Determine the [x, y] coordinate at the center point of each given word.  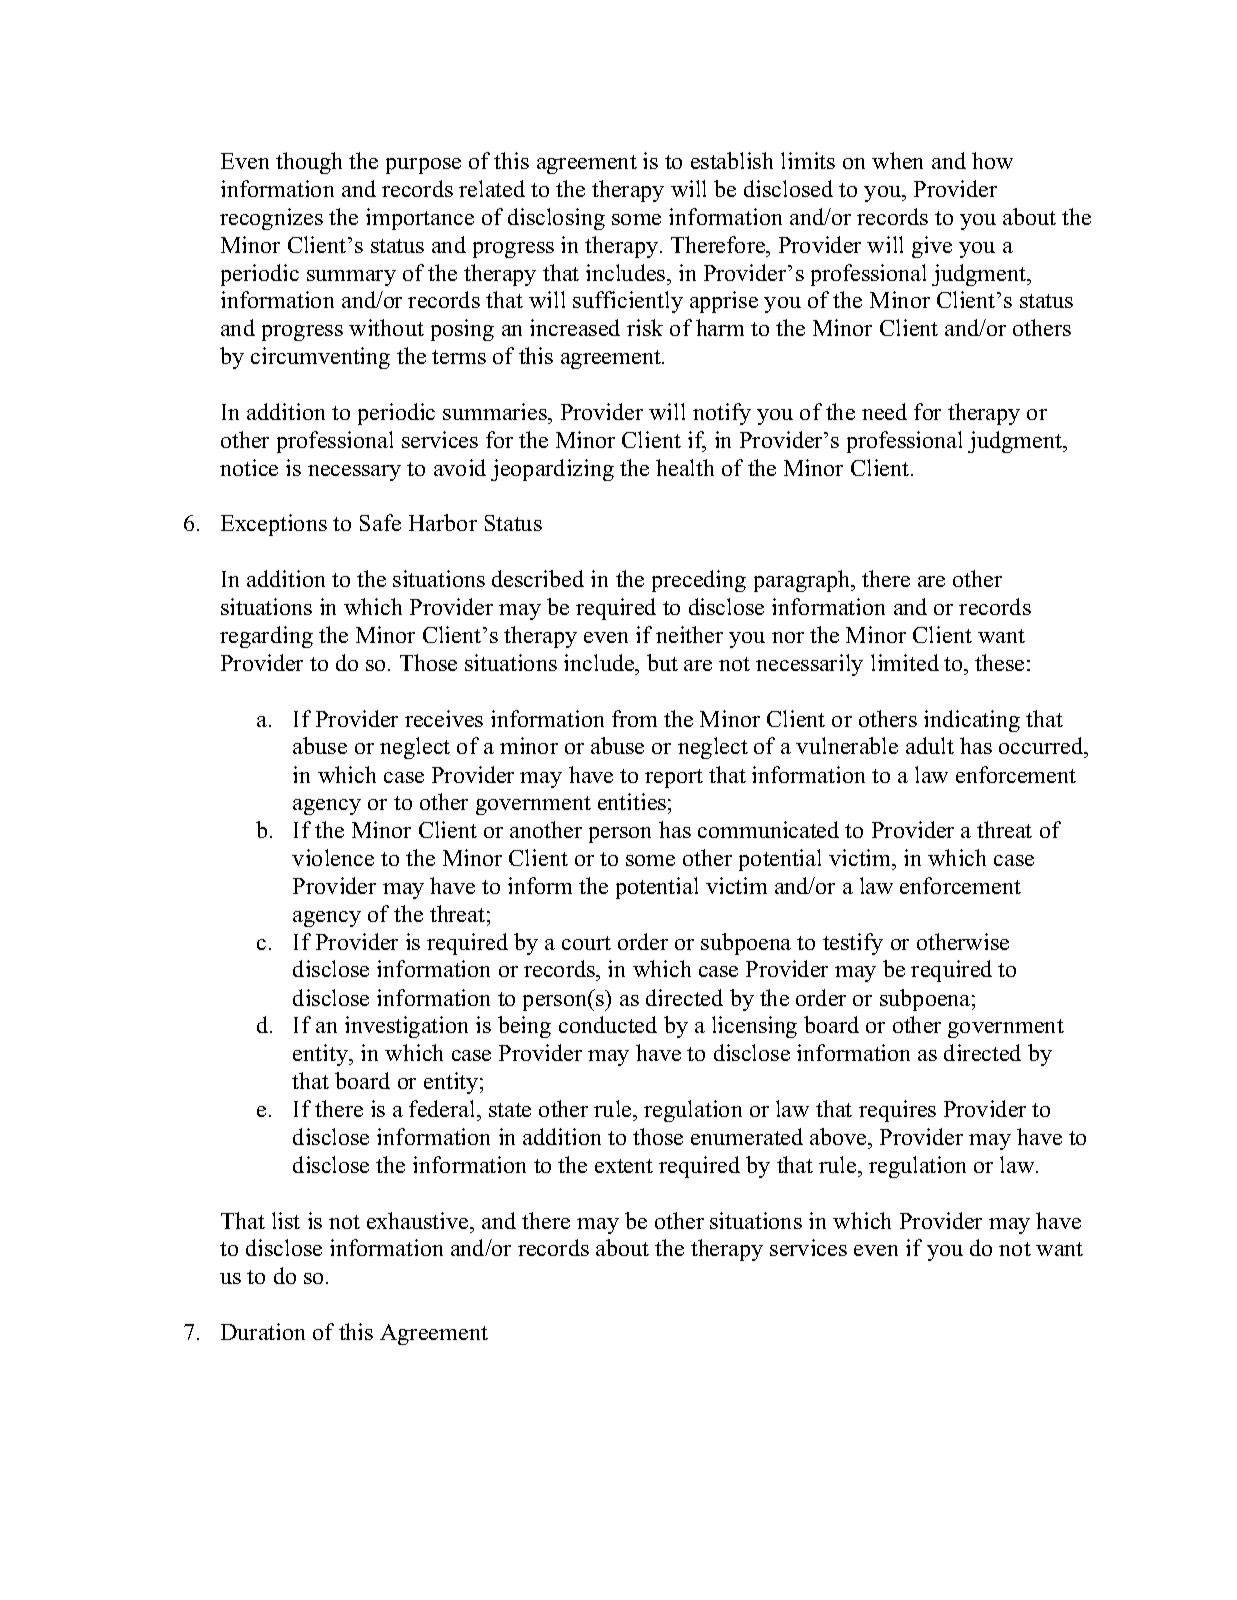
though [309, 163]
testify [853, 944]
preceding [699, 581]
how [992, 160]
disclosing [556, 219]
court [586, 943]
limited [905, 662]
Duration [263, 1331]
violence [333, 857]
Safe [380, 522]
